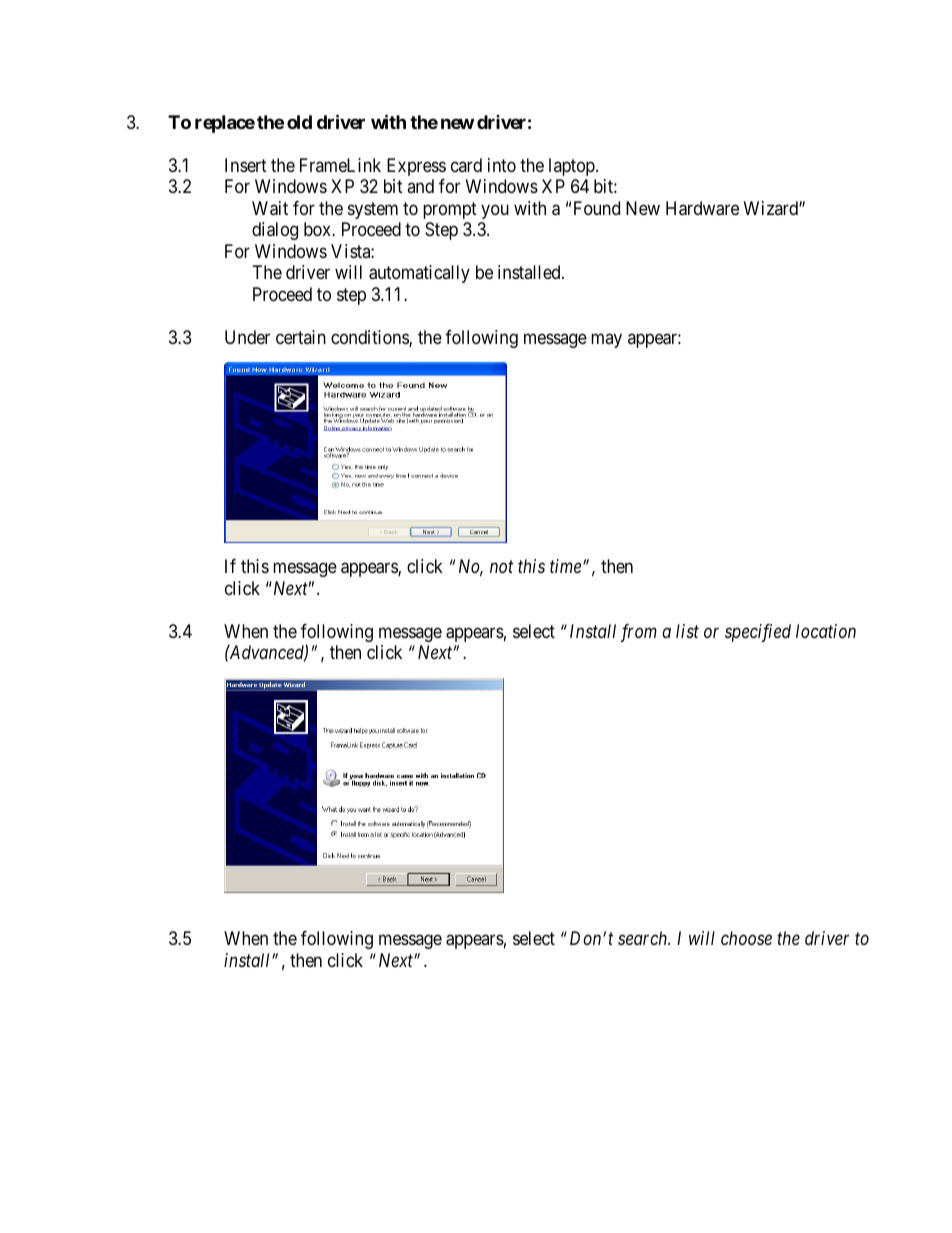  Describe the element at coordinates (687, 631) in the screenshot. I see `list` at that location.
